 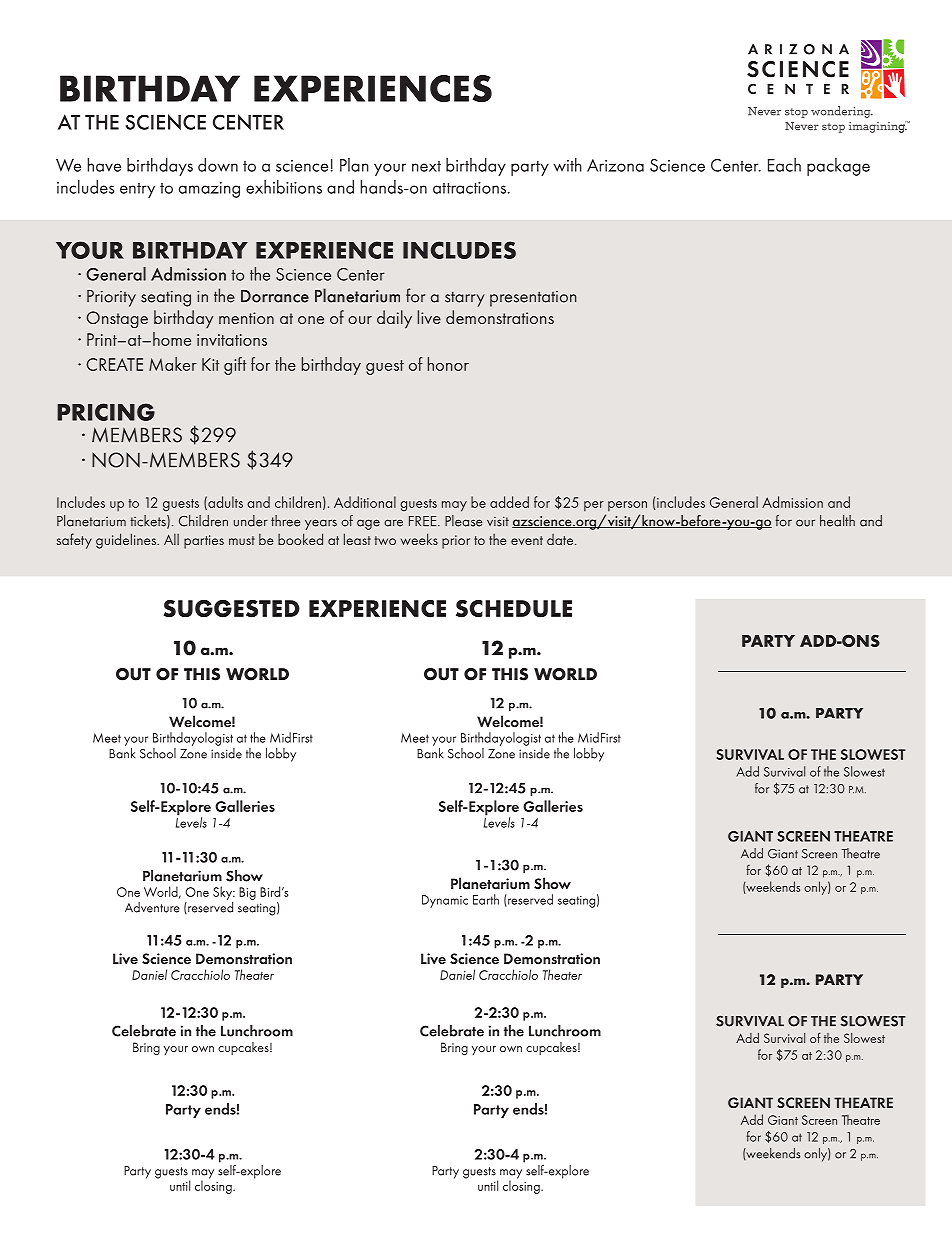 What do you see at coordinates (137, 190) in the screenshot?
I see `entry` at bounding box center [137, 190].
